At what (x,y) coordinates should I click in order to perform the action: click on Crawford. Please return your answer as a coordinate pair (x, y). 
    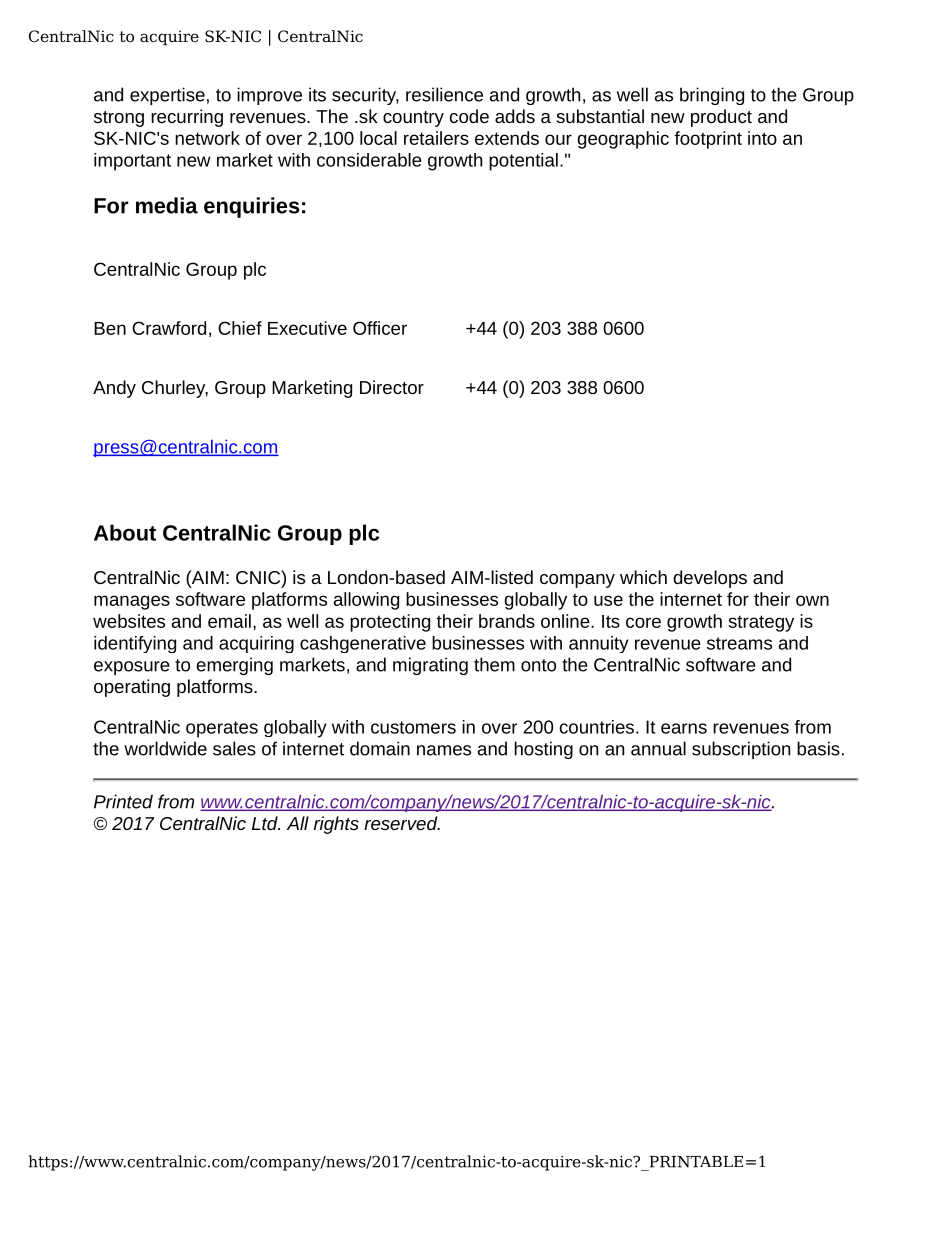
    Looking at the image, I should click on (169, 328).
